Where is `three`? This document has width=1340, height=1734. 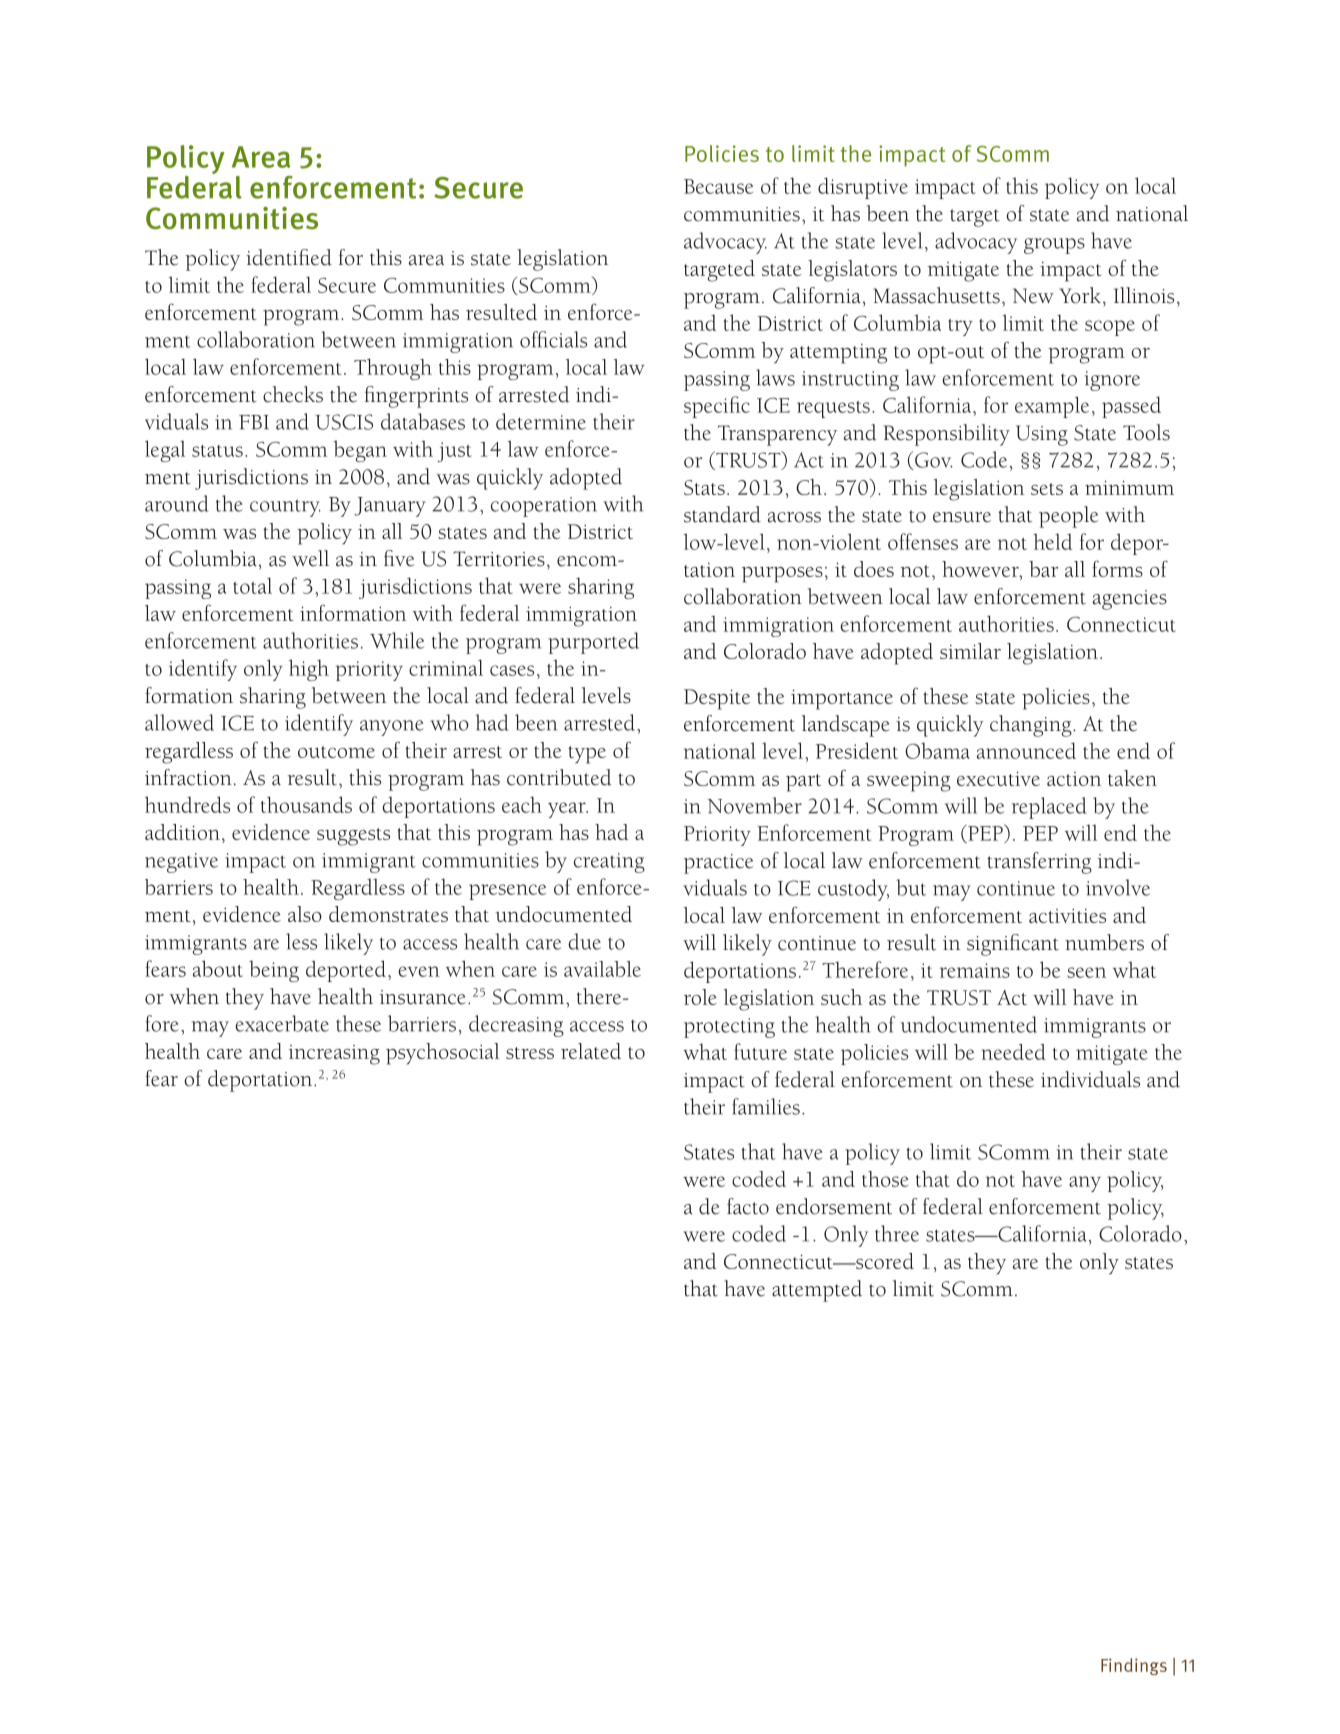
three is located at coordinates (897, 1233).
